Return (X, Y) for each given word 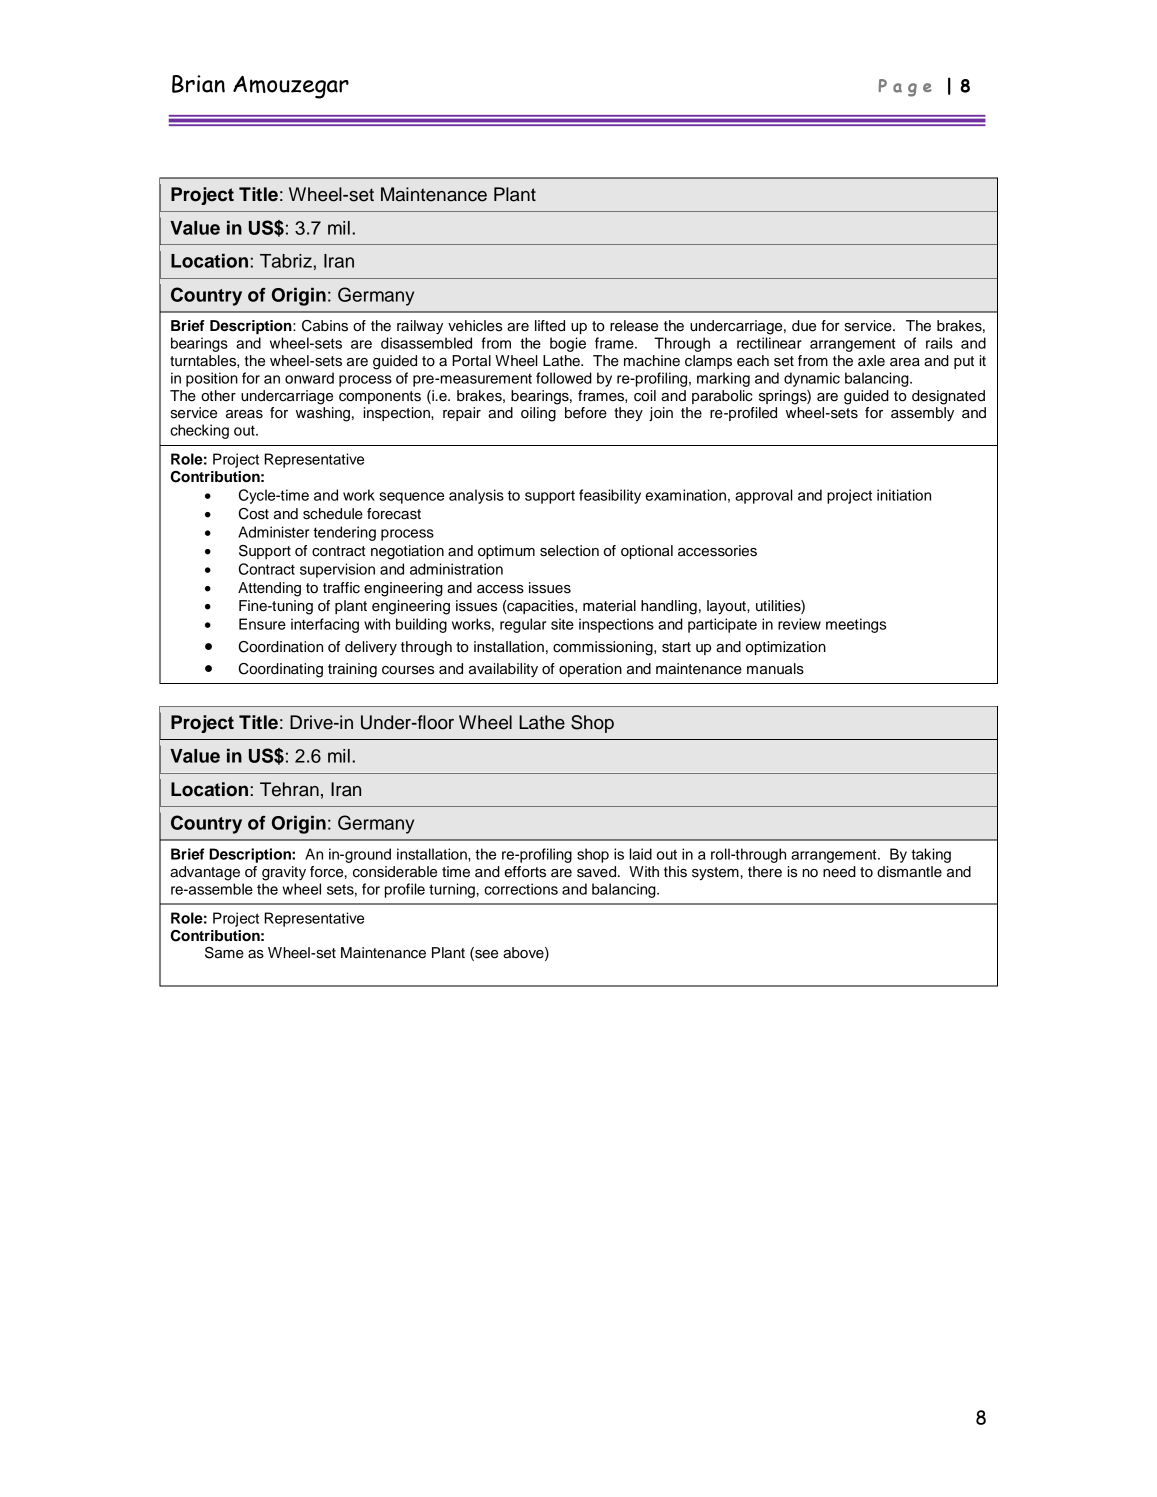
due (804, 326)
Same (224, 953)
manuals (775, 669)
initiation (904, 495)
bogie (568, 344)
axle (871, 361)
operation (590, 670)
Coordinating (281, 670)
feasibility (610, 496)
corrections (521, 889)
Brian (198, 84)
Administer (273, 532)
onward (309, 378)
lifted (550, 326)
